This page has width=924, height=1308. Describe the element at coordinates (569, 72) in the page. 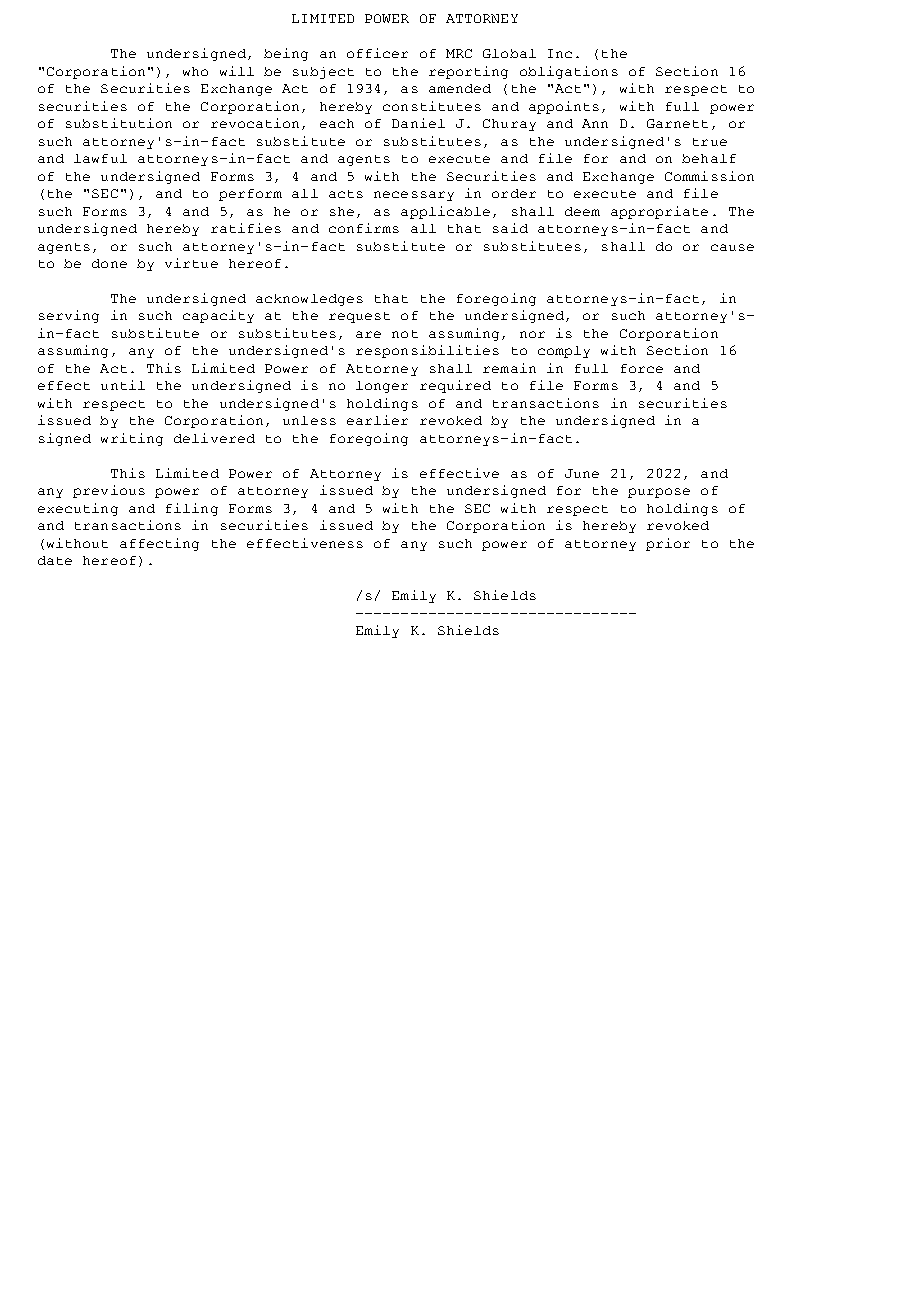

I see `obligations` at that location.
